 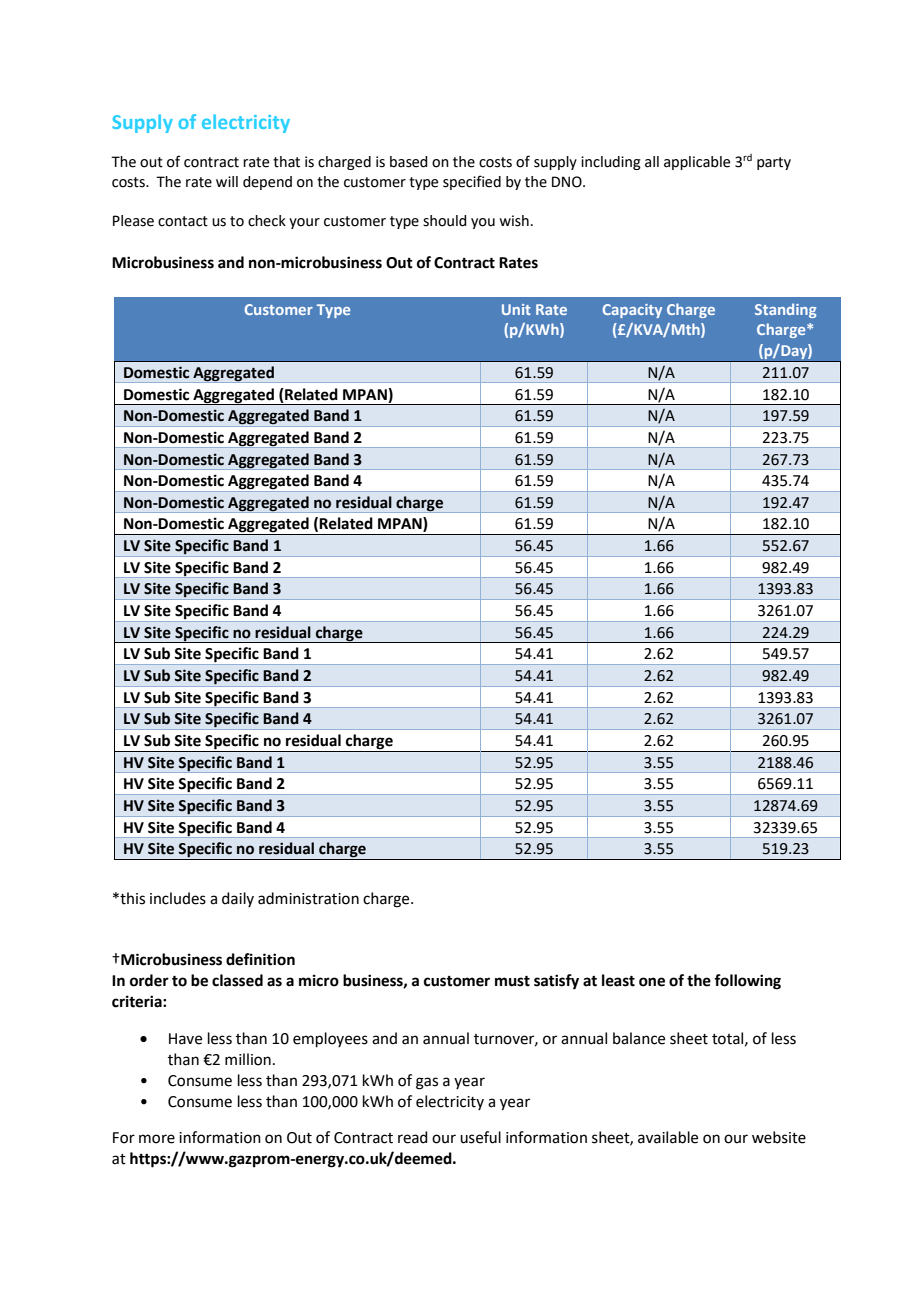 What do you see at coordinates (157, 1139) in the page?
I see `more` at bounding box center [157, 1139].
